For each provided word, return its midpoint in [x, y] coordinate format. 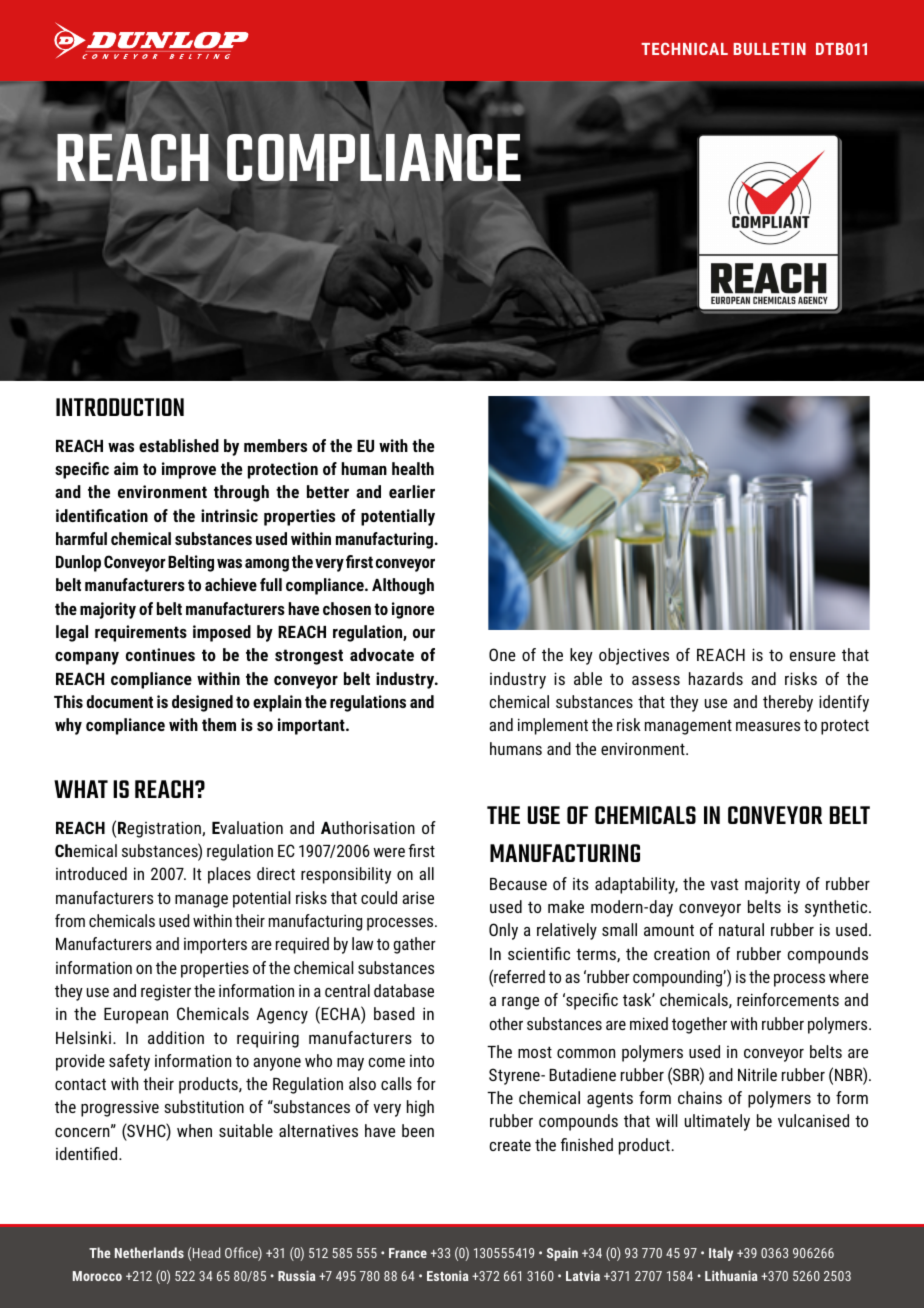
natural [741, 929]
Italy [721, 1254]
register [166, 992]
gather [415, 945]
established [179, 445]
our [424, 633]
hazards [716, 678]
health [413, 468]
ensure [813, 656]
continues [160, 654]
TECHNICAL [684, 48]
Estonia [448, 1276]
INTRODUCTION [120, 407]
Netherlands [149, 1252]
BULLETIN [770, 49]
